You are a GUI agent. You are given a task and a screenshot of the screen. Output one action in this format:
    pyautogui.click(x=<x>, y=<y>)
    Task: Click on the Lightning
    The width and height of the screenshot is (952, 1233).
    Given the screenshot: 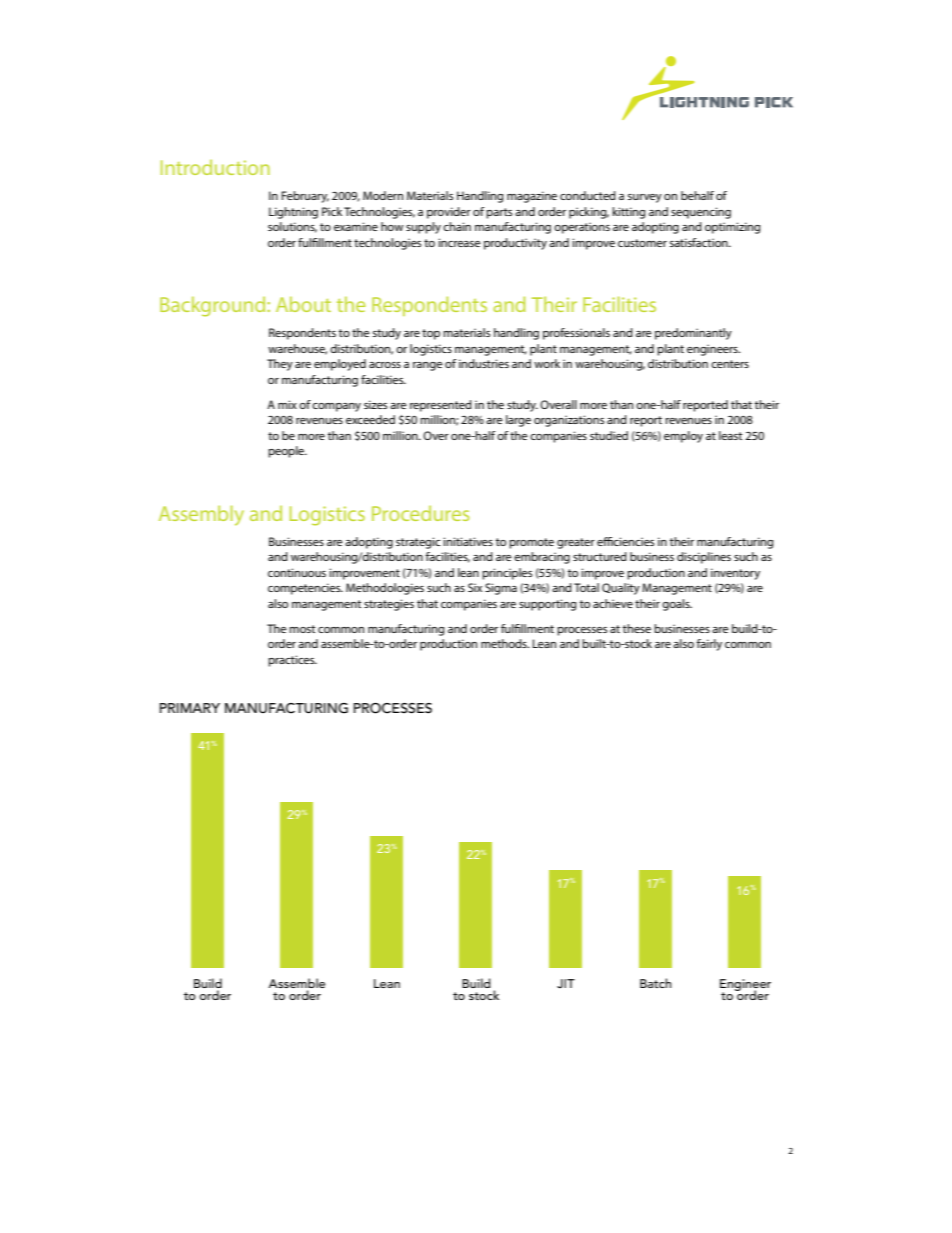 What is the action you would take?
    pyautogui.click(x=293, y=213)
